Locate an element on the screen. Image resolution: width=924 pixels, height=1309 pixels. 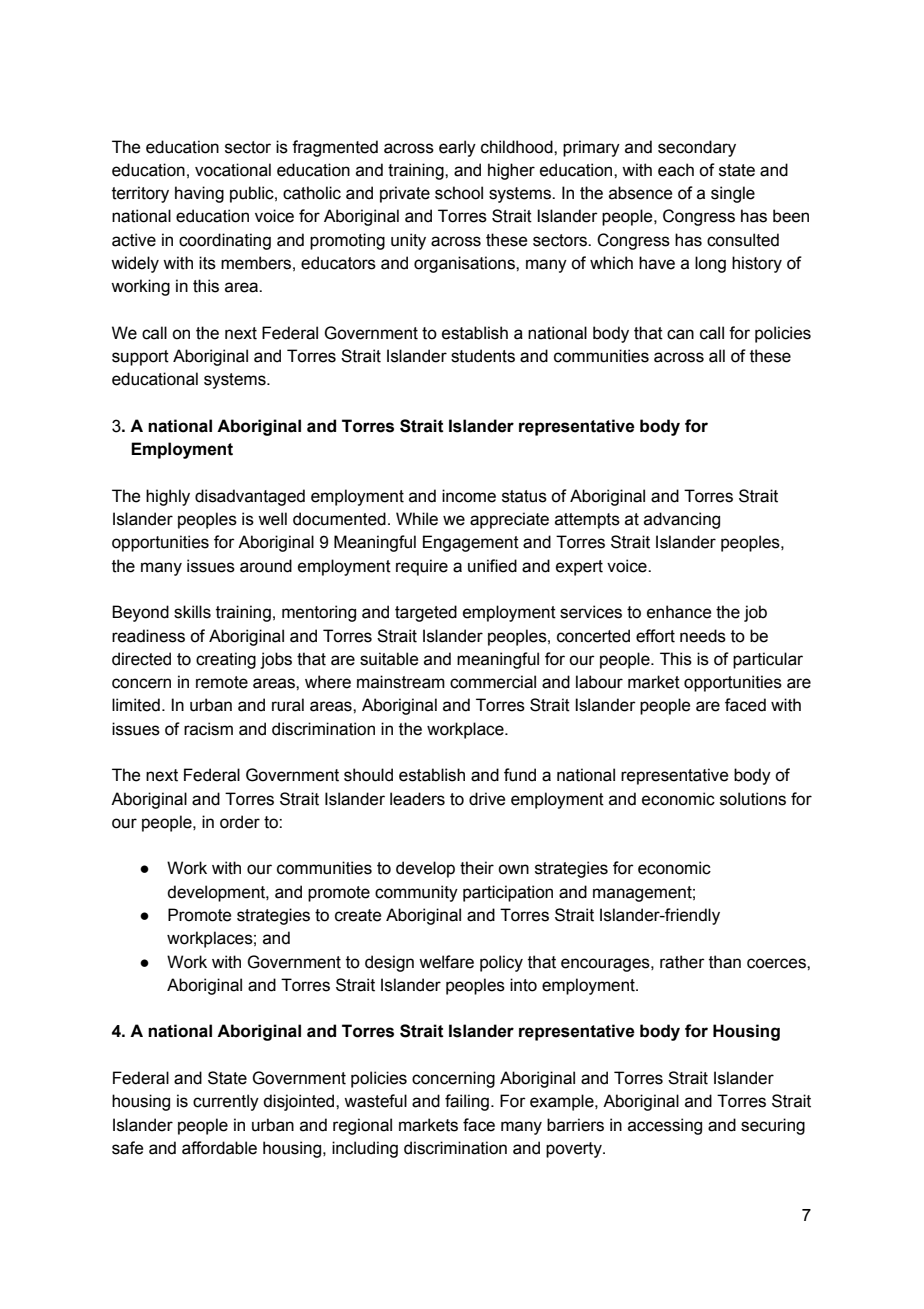
order is located at coordinates (240, 822).
